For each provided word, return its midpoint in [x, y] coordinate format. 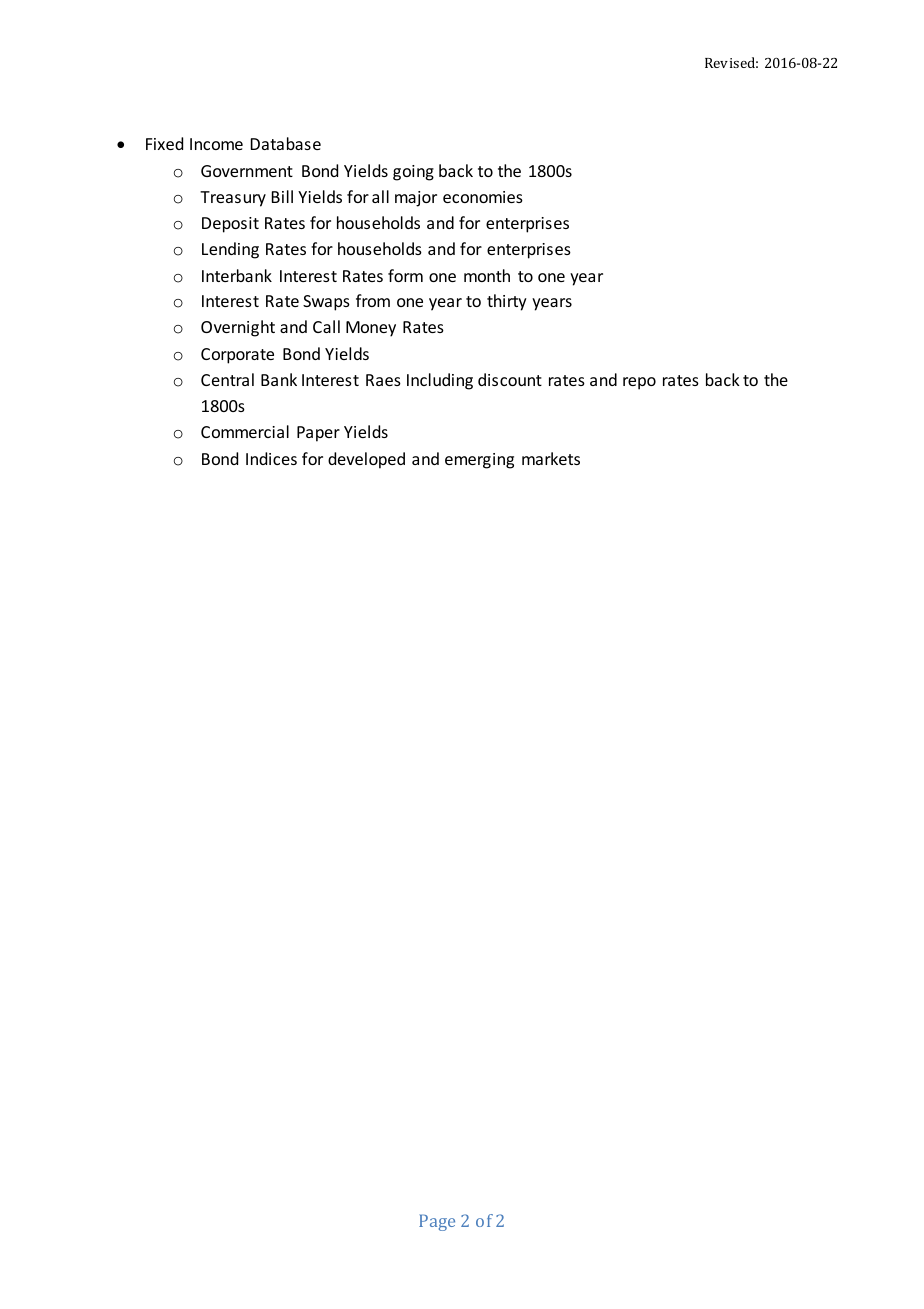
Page [437, 1222]
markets [551, 458]
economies [483, 197]
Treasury [233, 199]
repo [639, 383]
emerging [479, 461]
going [413, 173]
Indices [271, 458]
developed [366, 460]
